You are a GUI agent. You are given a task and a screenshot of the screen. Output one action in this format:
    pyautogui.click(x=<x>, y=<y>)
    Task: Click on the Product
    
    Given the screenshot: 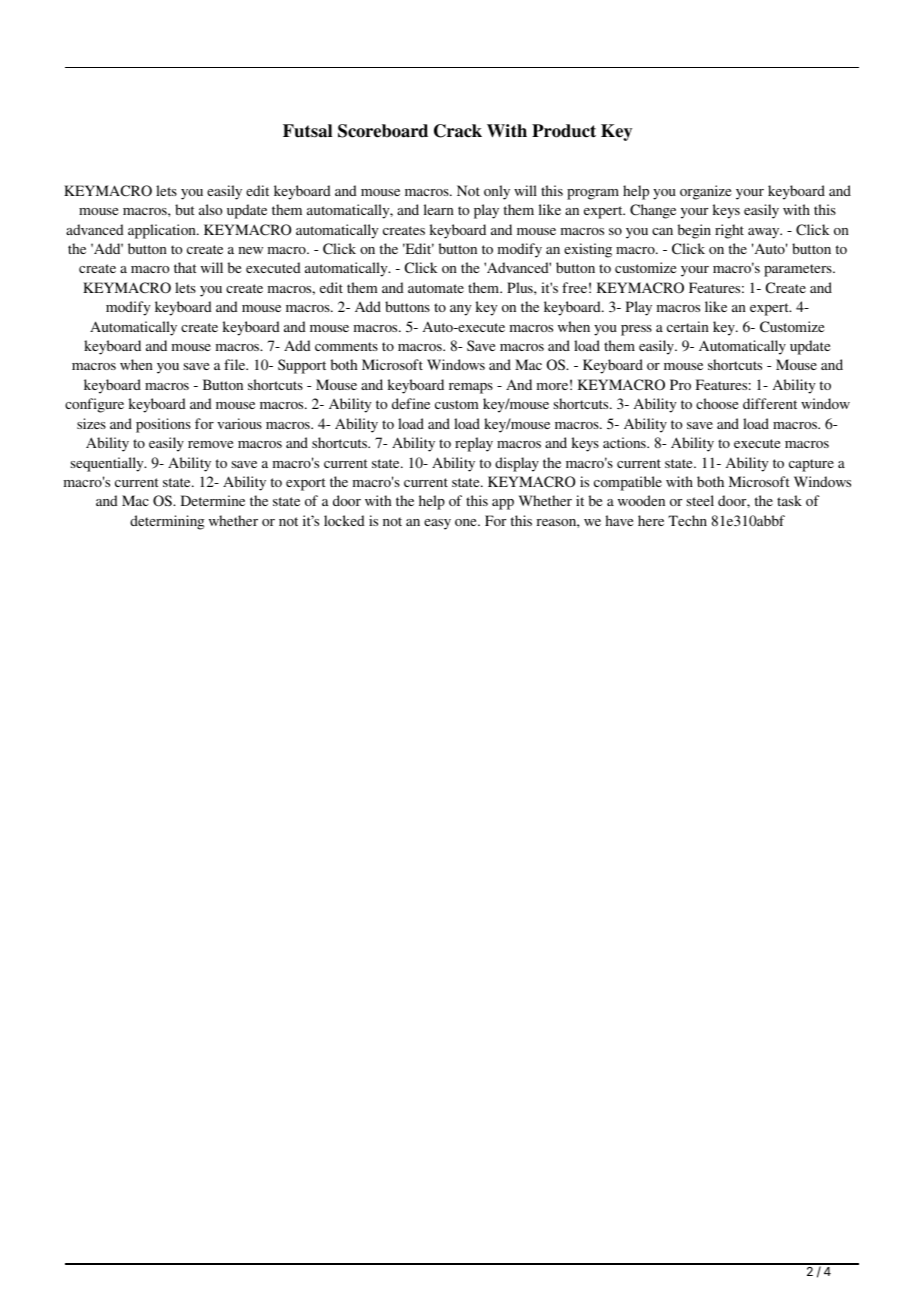 What is the action you would take?
    pyautogui.click(x=564, y=131)
